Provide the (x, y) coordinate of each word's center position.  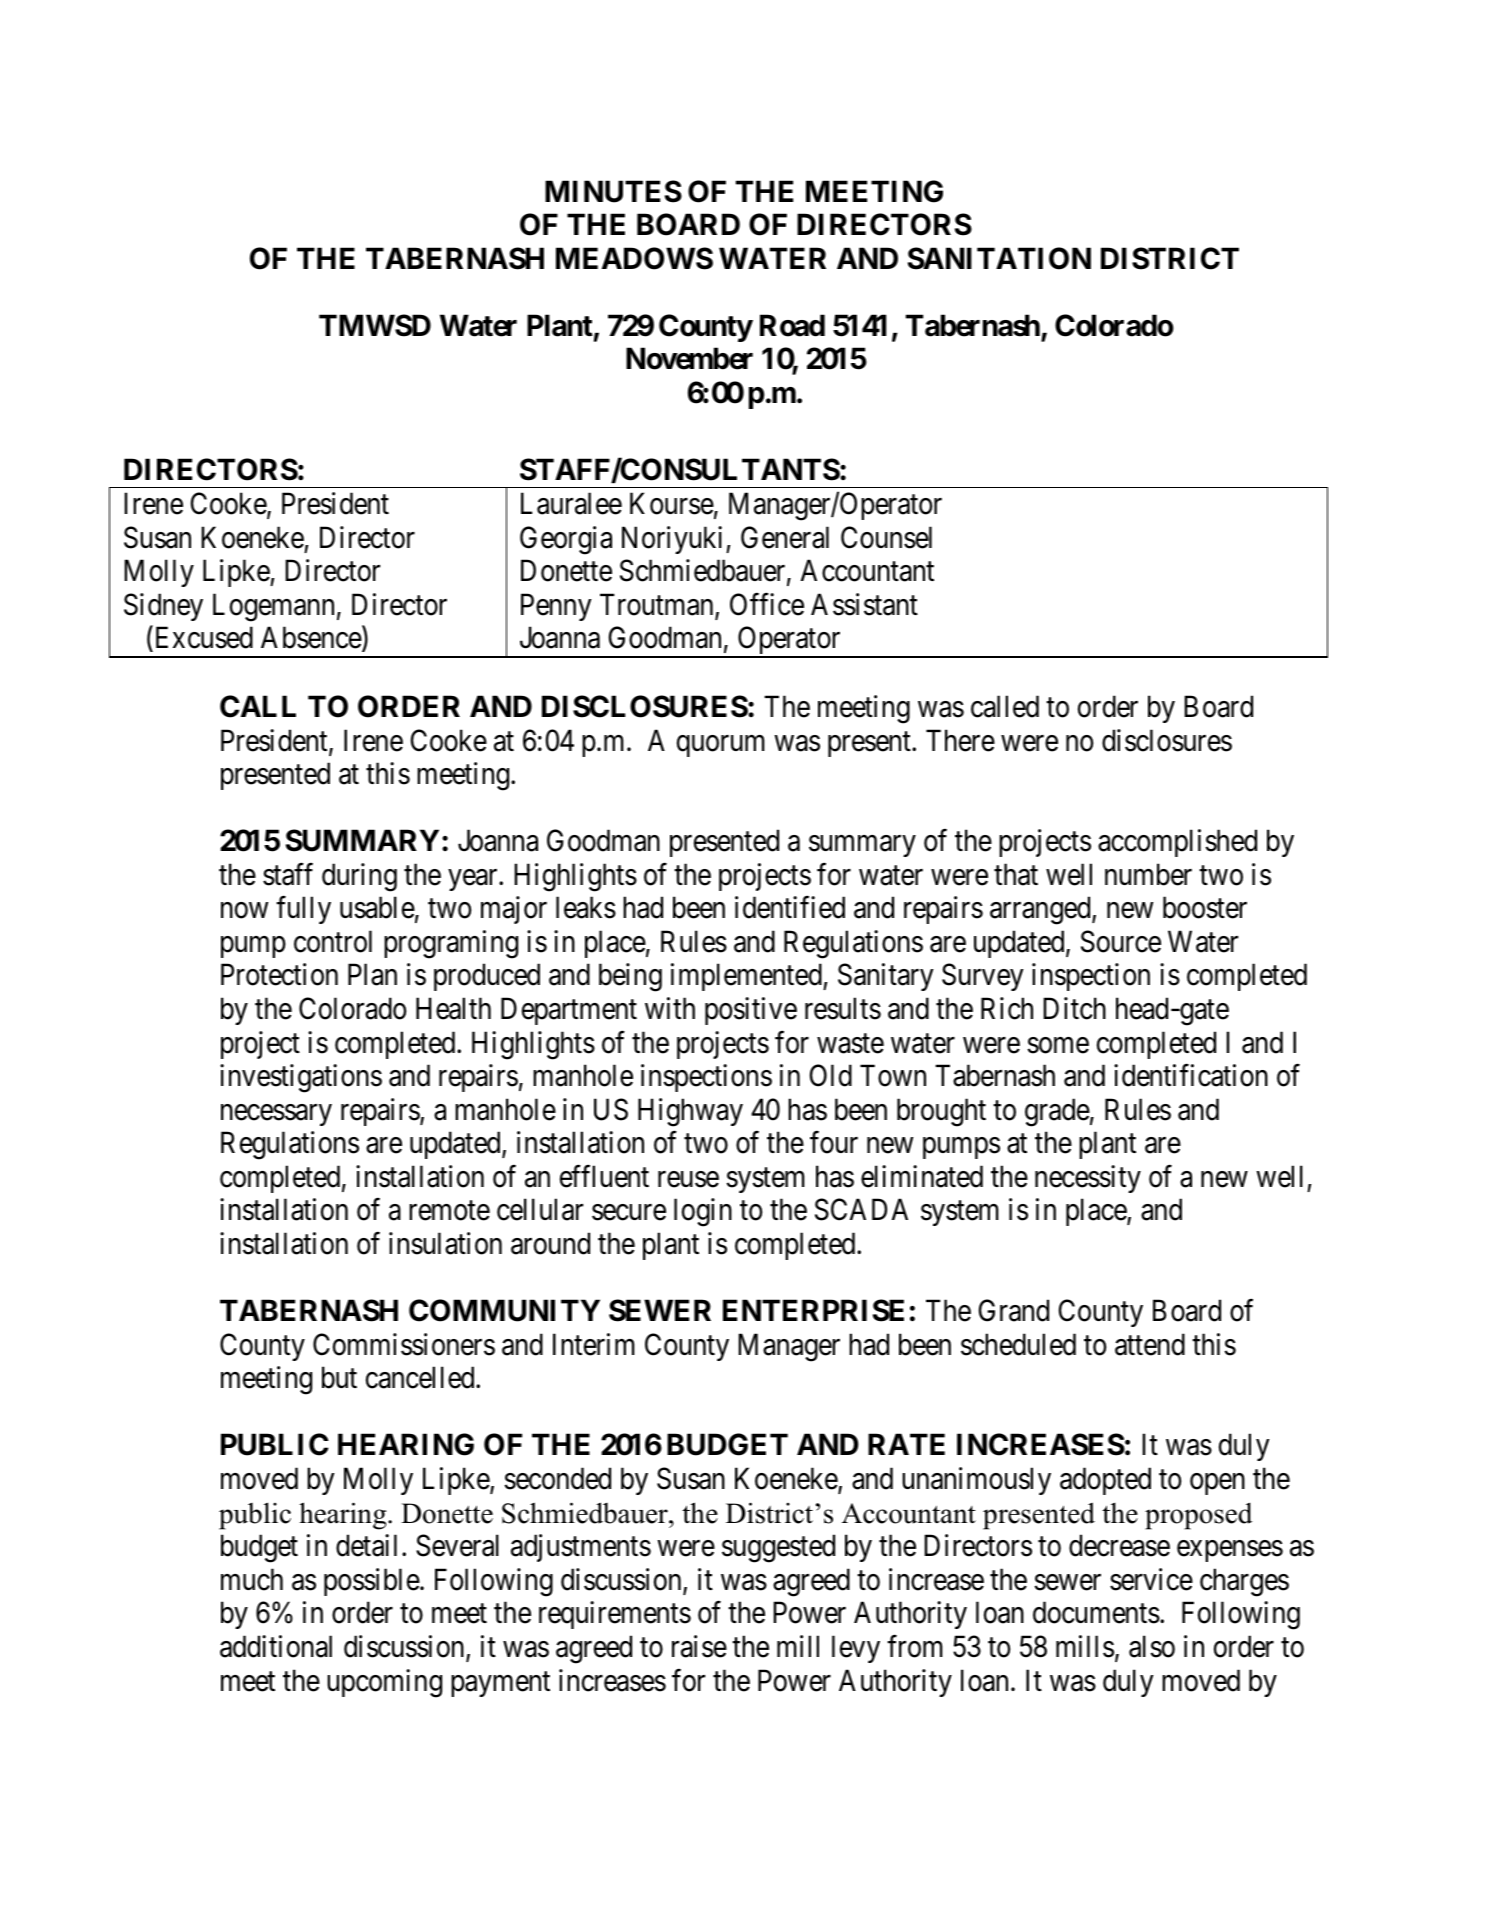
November (689, 359)
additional (276, 1646)
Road (792, 325)
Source (1121, 941)
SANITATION (999, 258)
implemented (747, 977)
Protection (279, 974)
